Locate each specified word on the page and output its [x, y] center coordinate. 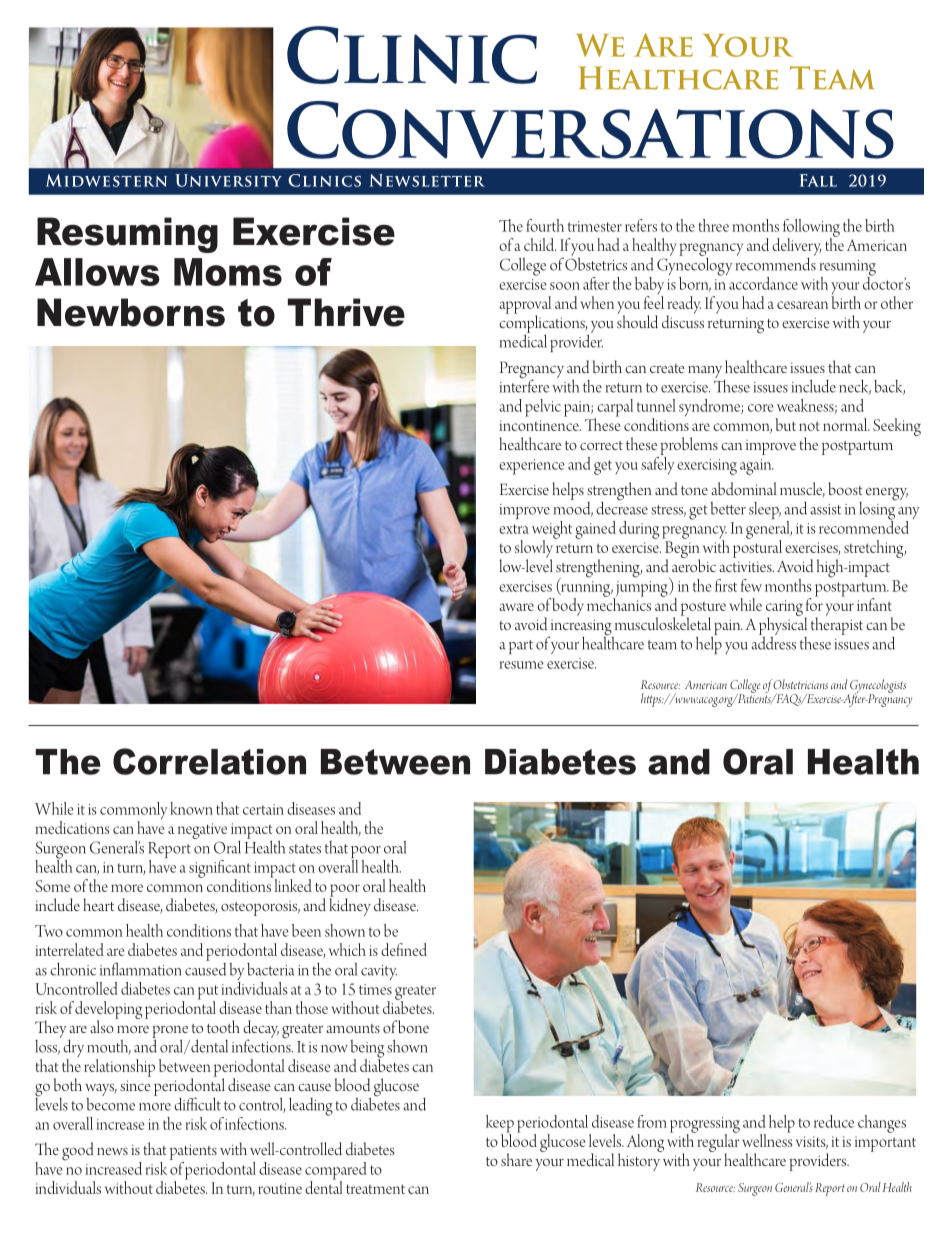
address [773, 642]
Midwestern [106, 180]
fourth [545, 225]
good [78, 1151]
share [516, 1159]
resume [522, 665]
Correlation [209, 761]
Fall [818, 180]
